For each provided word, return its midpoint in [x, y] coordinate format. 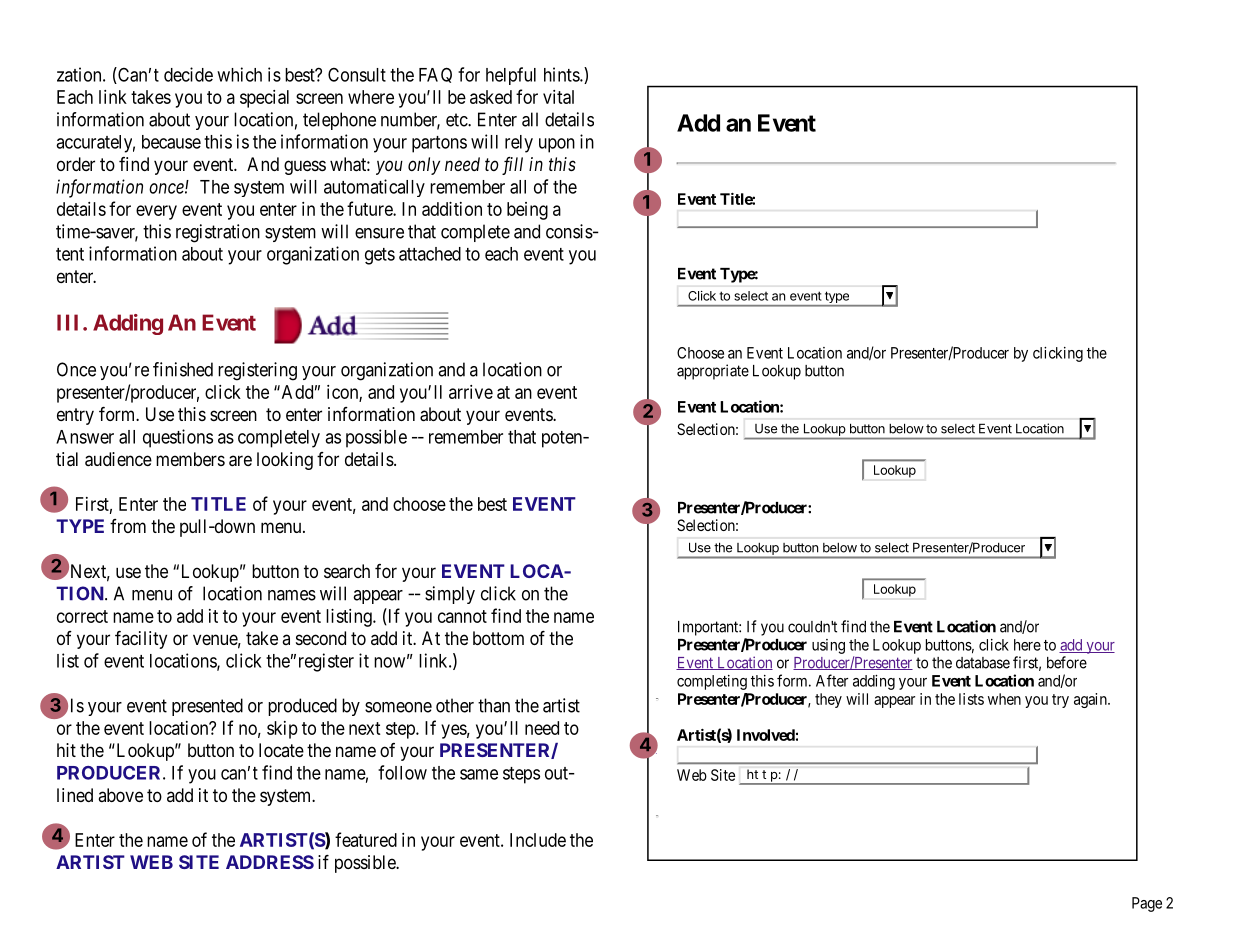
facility [141, 640]
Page [1147, 904]
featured [366, 839]
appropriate [713, 372]
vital [558, 97]
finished [183, 369]
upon [557, 145]
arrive [471, 392]
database [983, 663]
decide [188, 74]
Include [538, 840]
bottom [498, 638]
